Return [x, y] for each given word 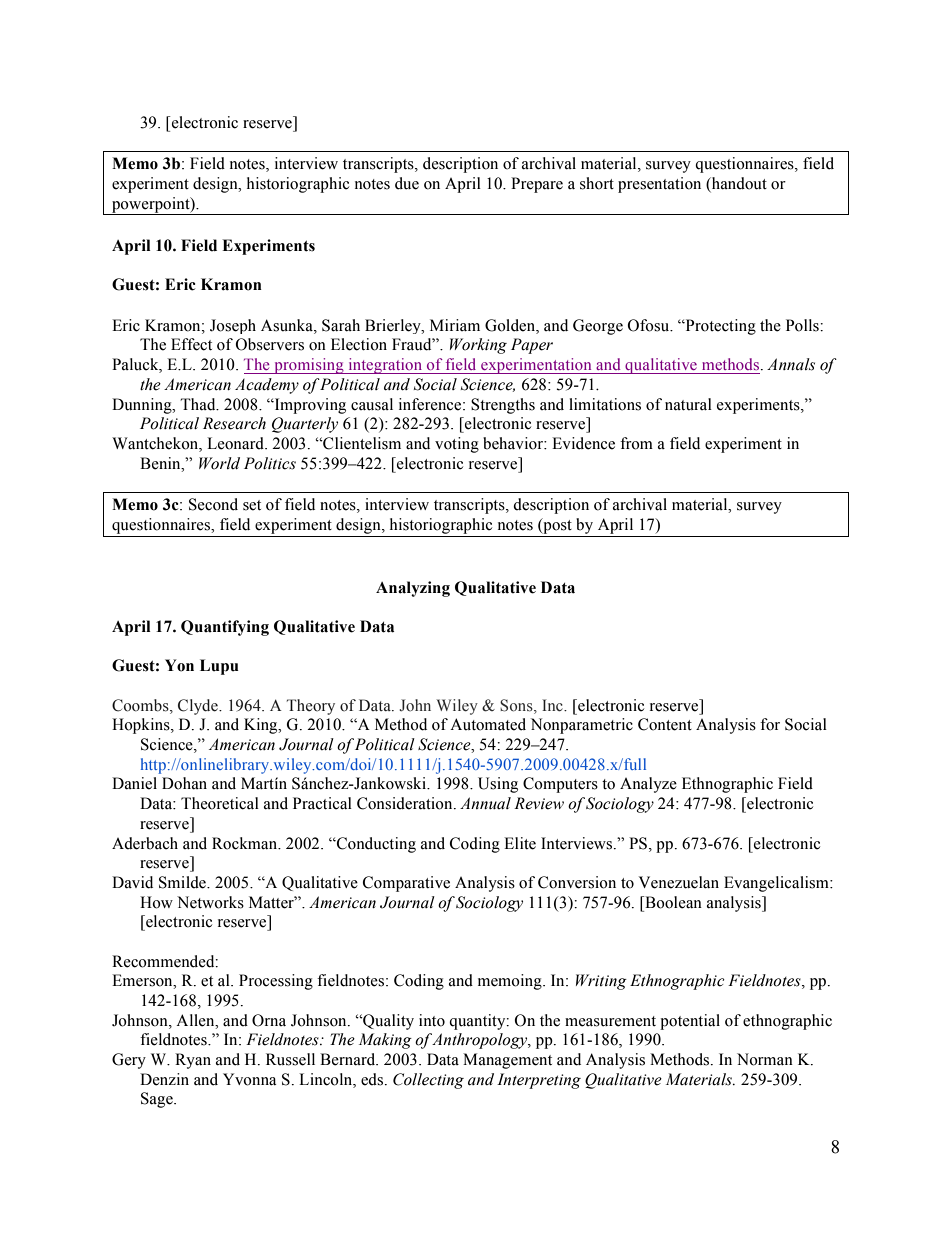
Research [234, 423]
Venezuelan [679, 882]
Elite [520, 843]
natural [688, 404]
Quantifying [225, 628]
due [407, 183]
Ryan [193, 1061]
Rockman [246, 843]
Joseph [233, 326]
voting [457, 445]
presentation [659, 185]
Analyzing [413, 589]
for [770, 724]
